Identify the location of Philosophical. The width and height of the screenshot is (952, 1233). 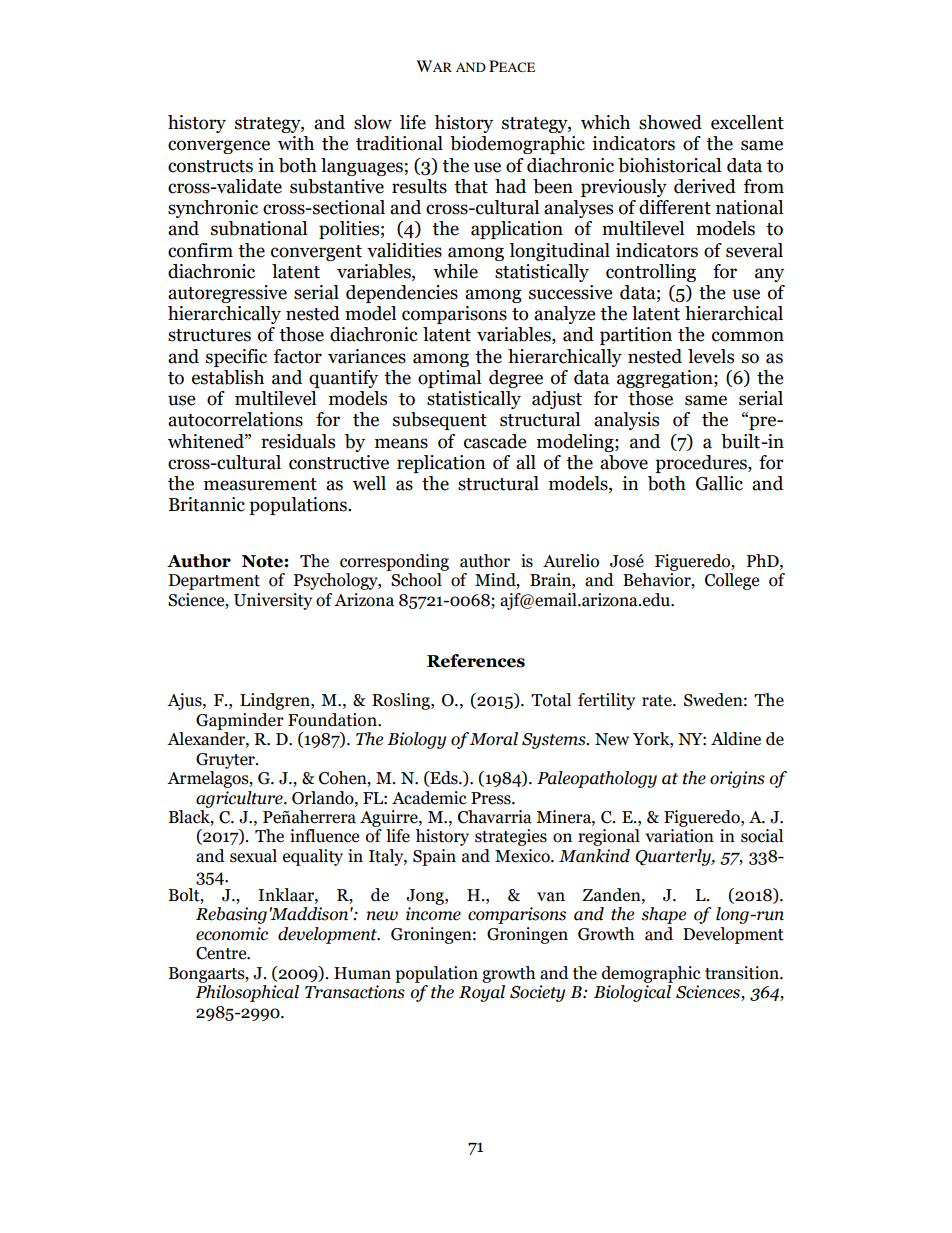
(247, 993).
